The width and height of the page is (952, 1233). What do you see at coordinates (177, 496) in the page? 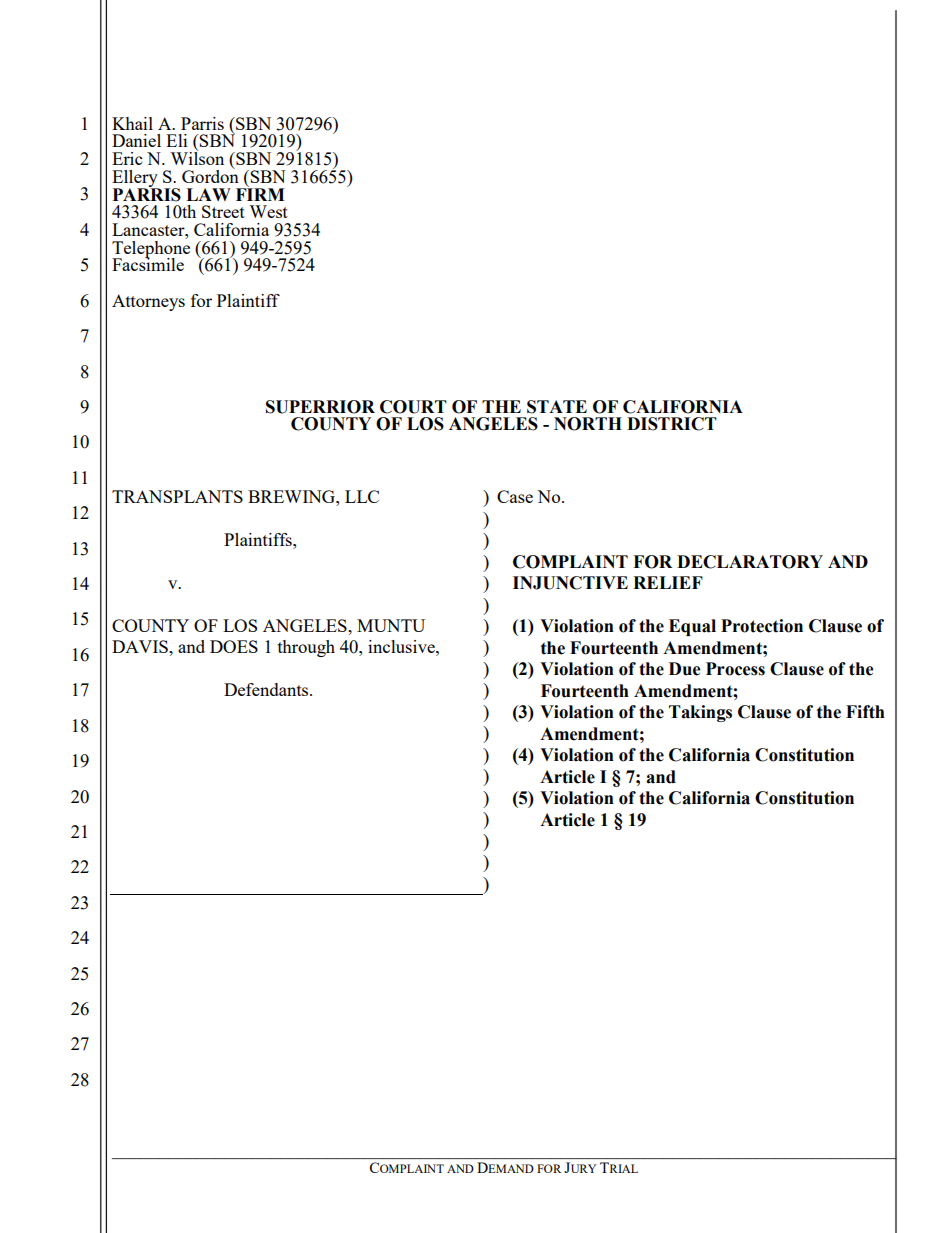
I see `TRANSPLANTS` at bounding box center [177, 496].
